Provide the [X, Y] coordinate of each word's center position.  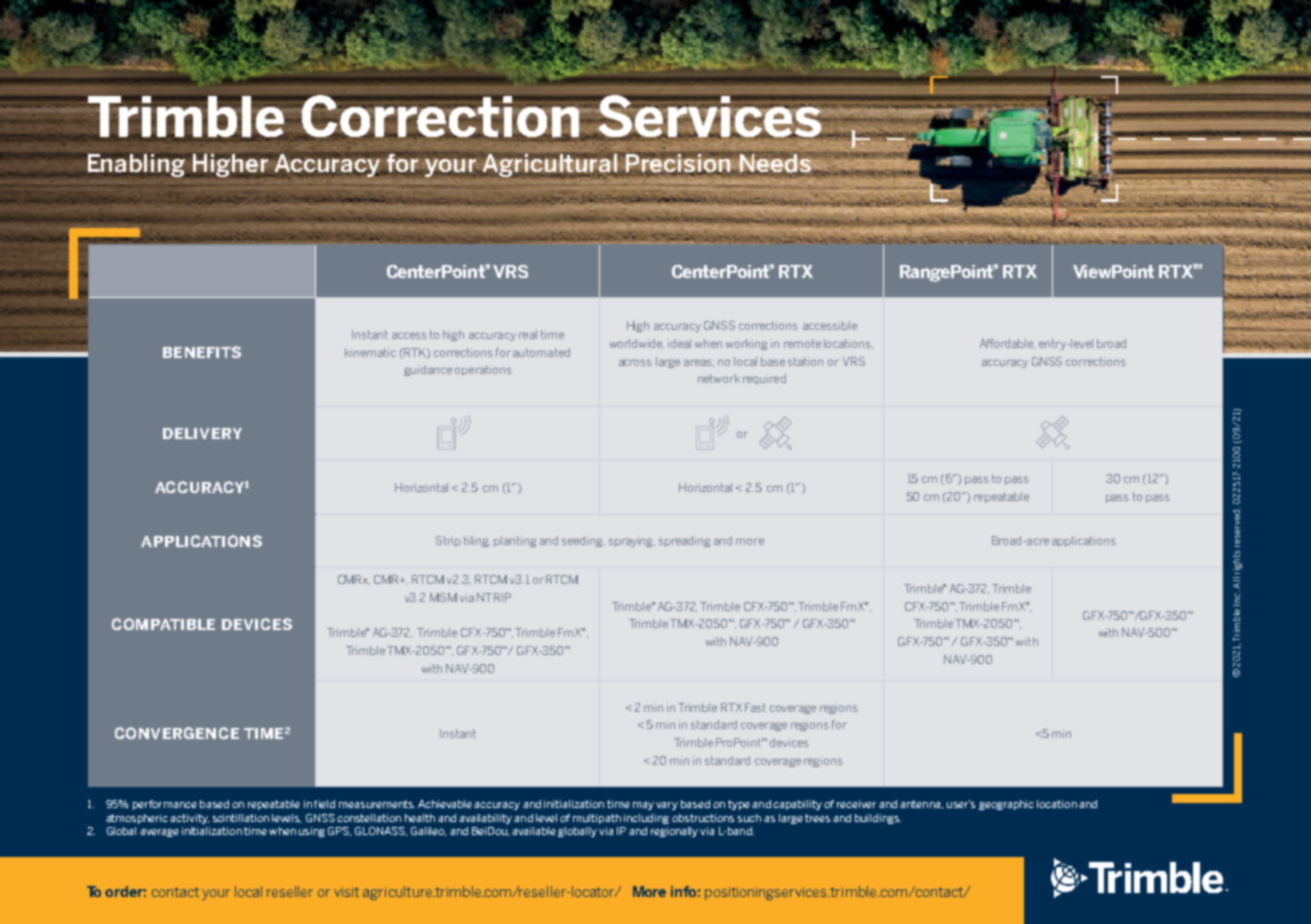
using [312, 832]
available [534, 831]
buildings [878, 819]
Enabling [136, 165]
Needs [775, 164]
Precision [679, 163]
